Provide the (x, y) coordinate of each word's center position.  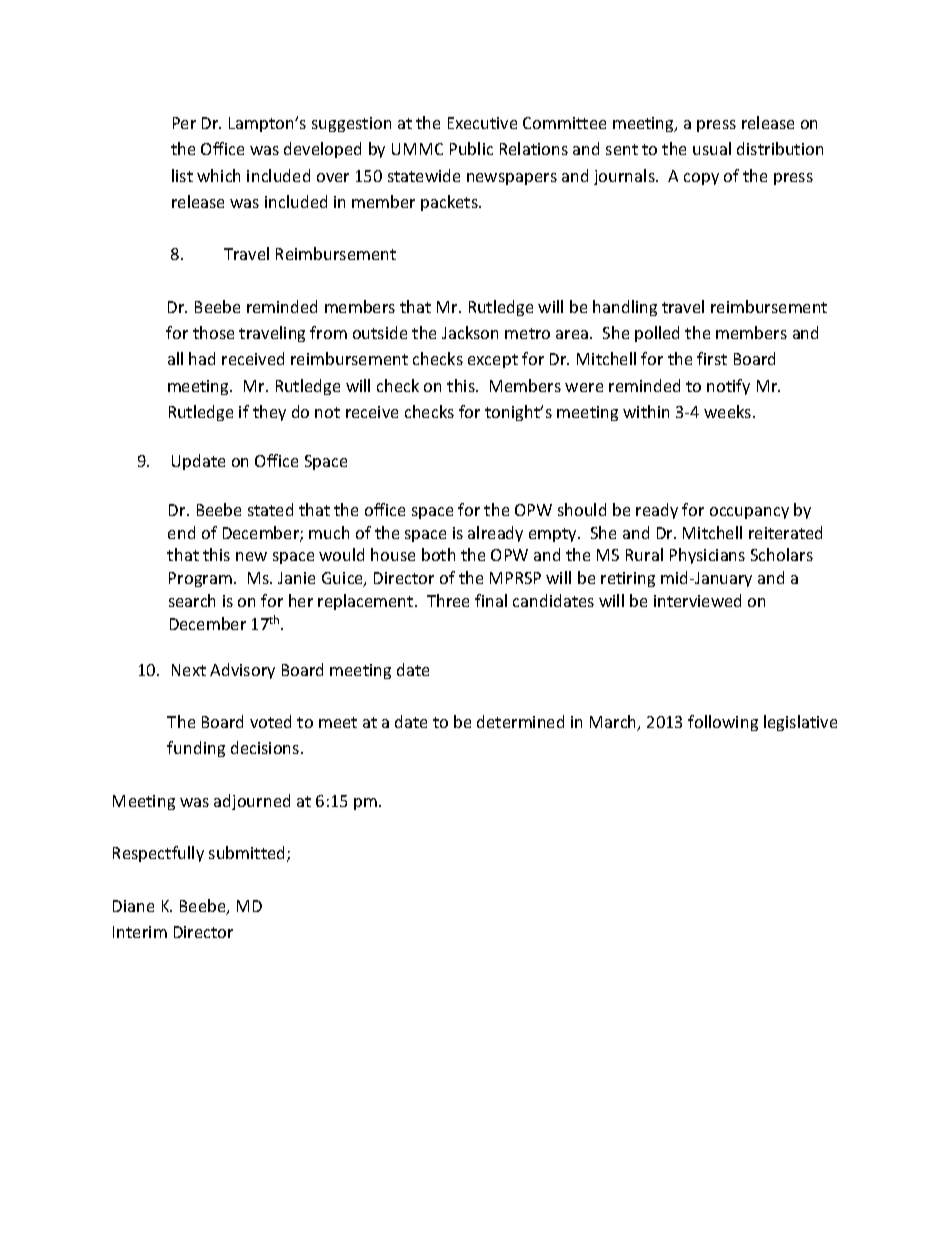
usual (712, 148)
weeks (729, 411)
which (218, 175)
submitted (248, 854)
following (723, 723)
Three (448, 600)
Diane (133, 906)
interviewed (697, 600)
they (269, 413)
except (493, 361)
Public (471, 148)
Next (189, 670)
